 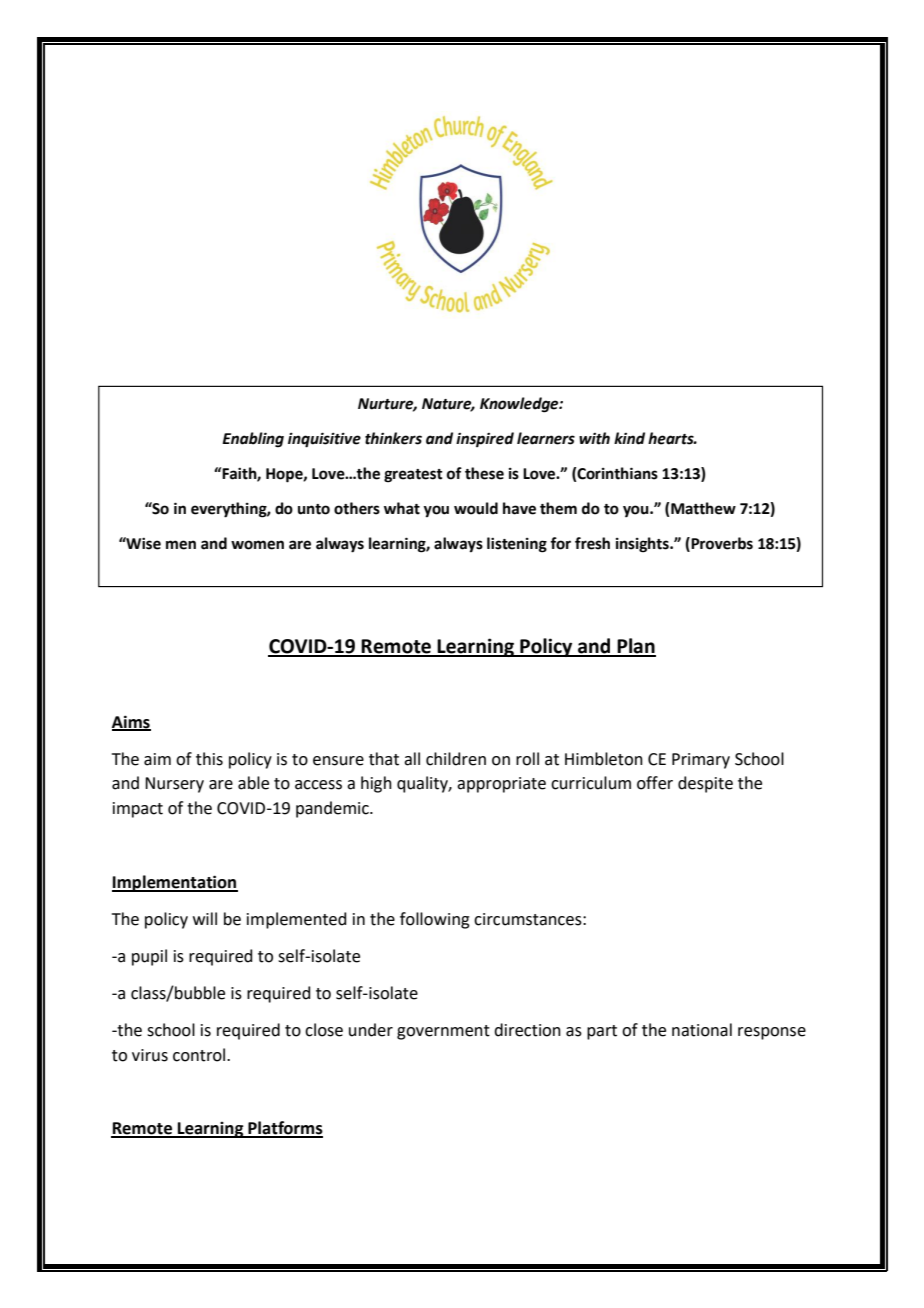 What do you see at coordinates (435, 920) in the screenshot?
I see `following` at bounding box center [435, 920].
